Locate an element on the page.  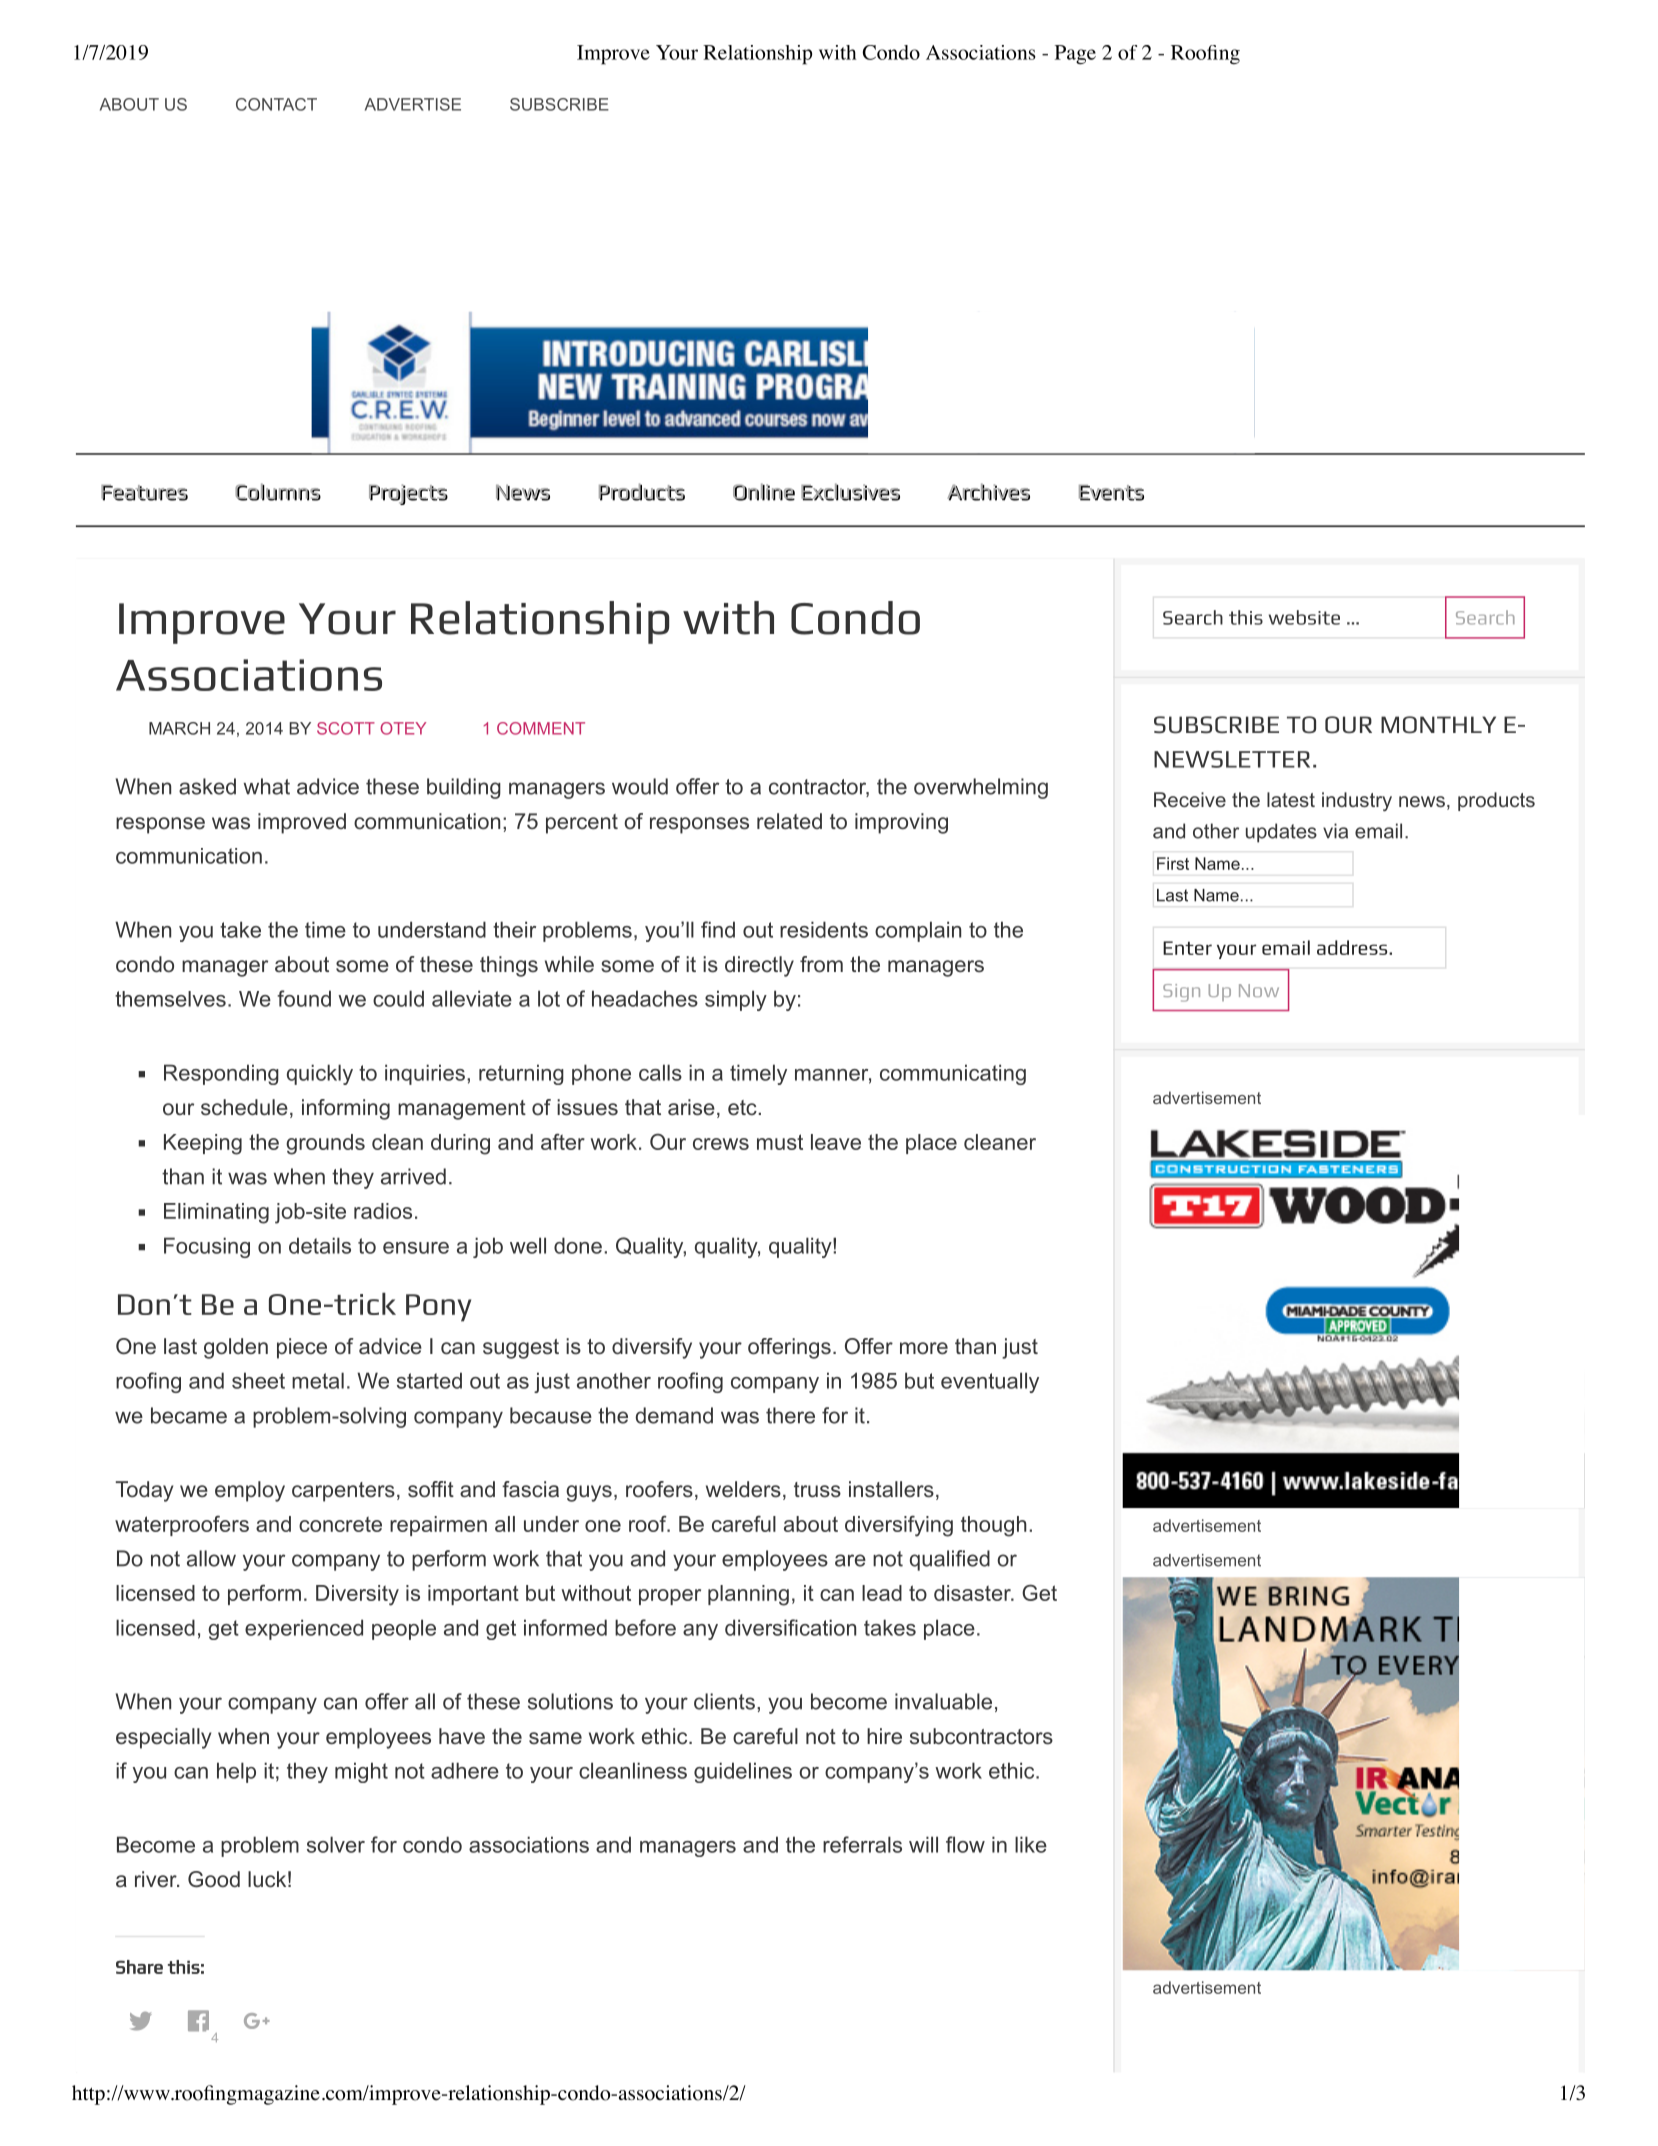
MONTHLY is located at coordinates (1438, 725).
